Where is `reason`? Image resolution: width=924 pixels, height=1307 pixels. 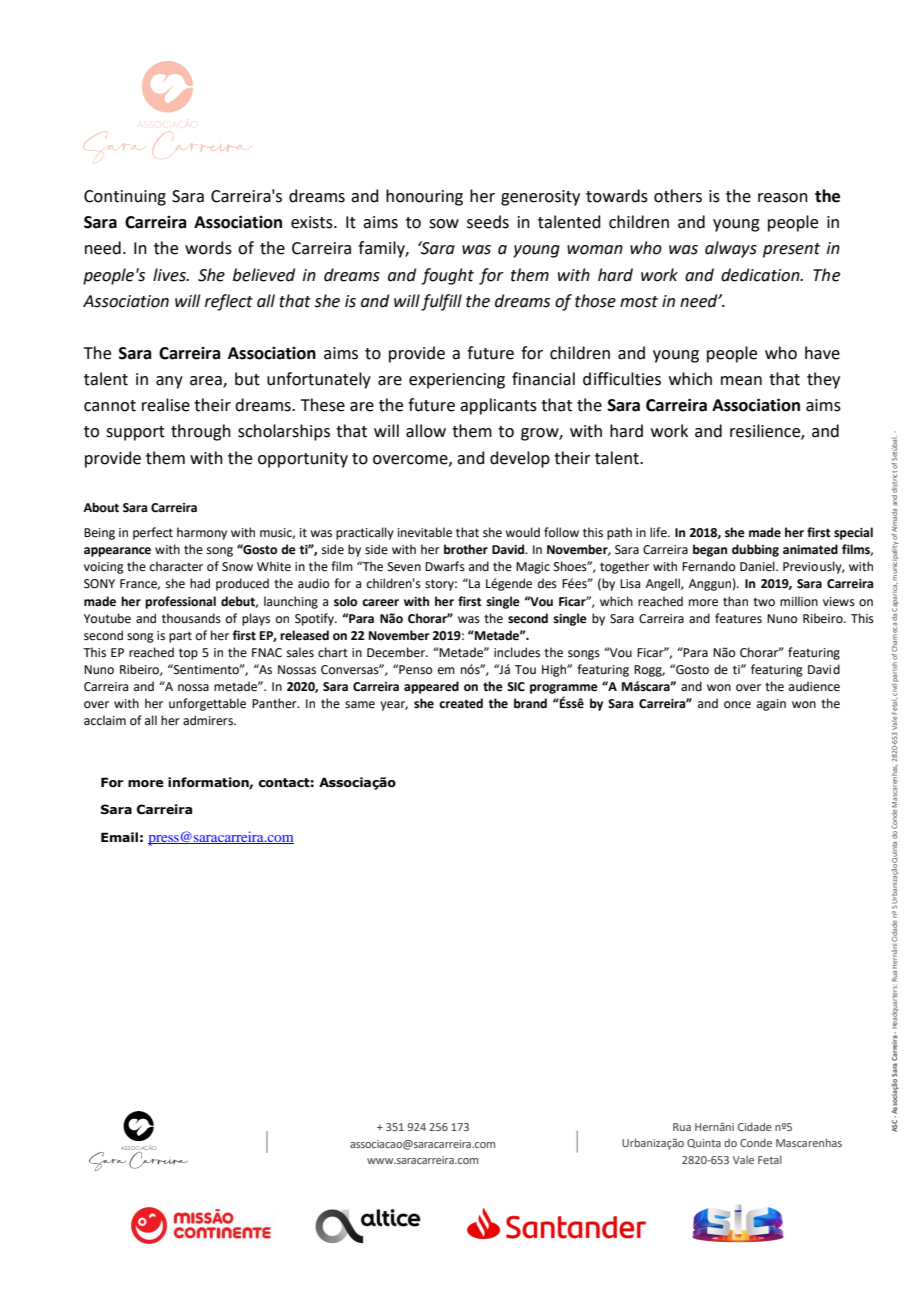 reason is located at coordinates (783, 198).
